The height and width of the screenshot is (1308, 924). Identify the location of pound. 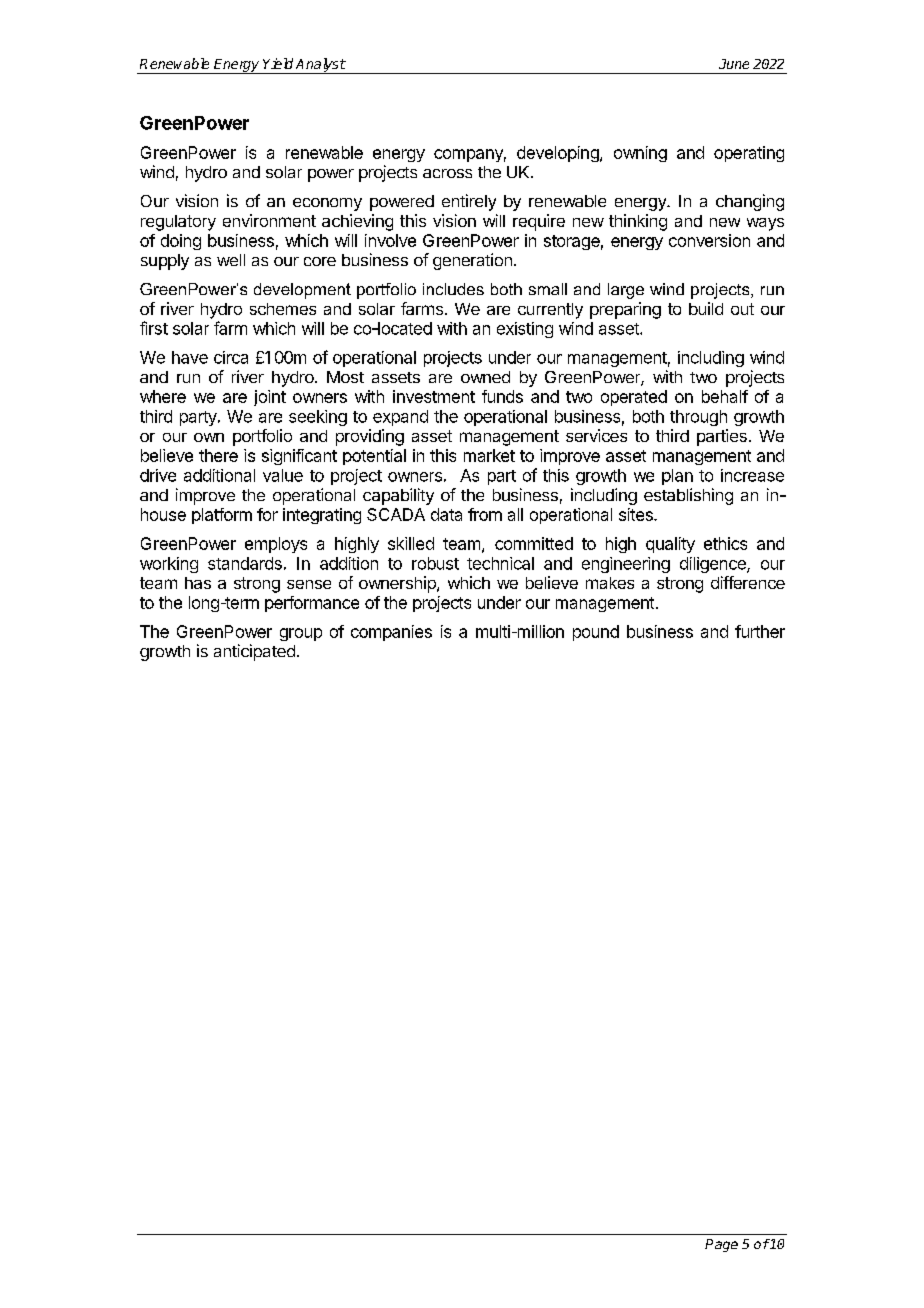
(596, 633).
